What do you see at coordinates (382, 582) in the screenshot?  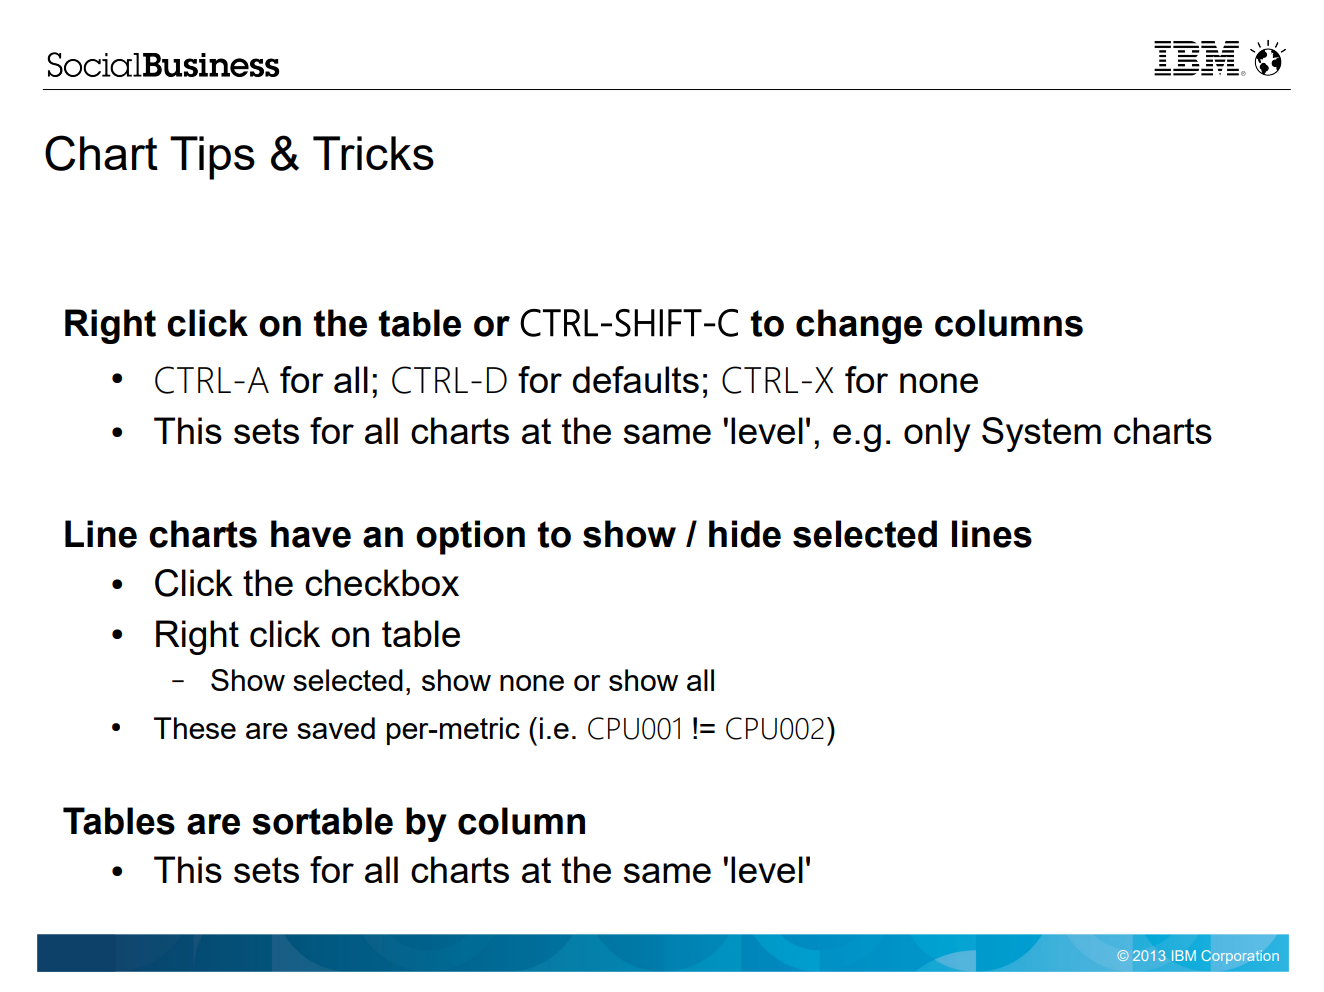 I see `checkbox` at bounding box center [382, 582].
